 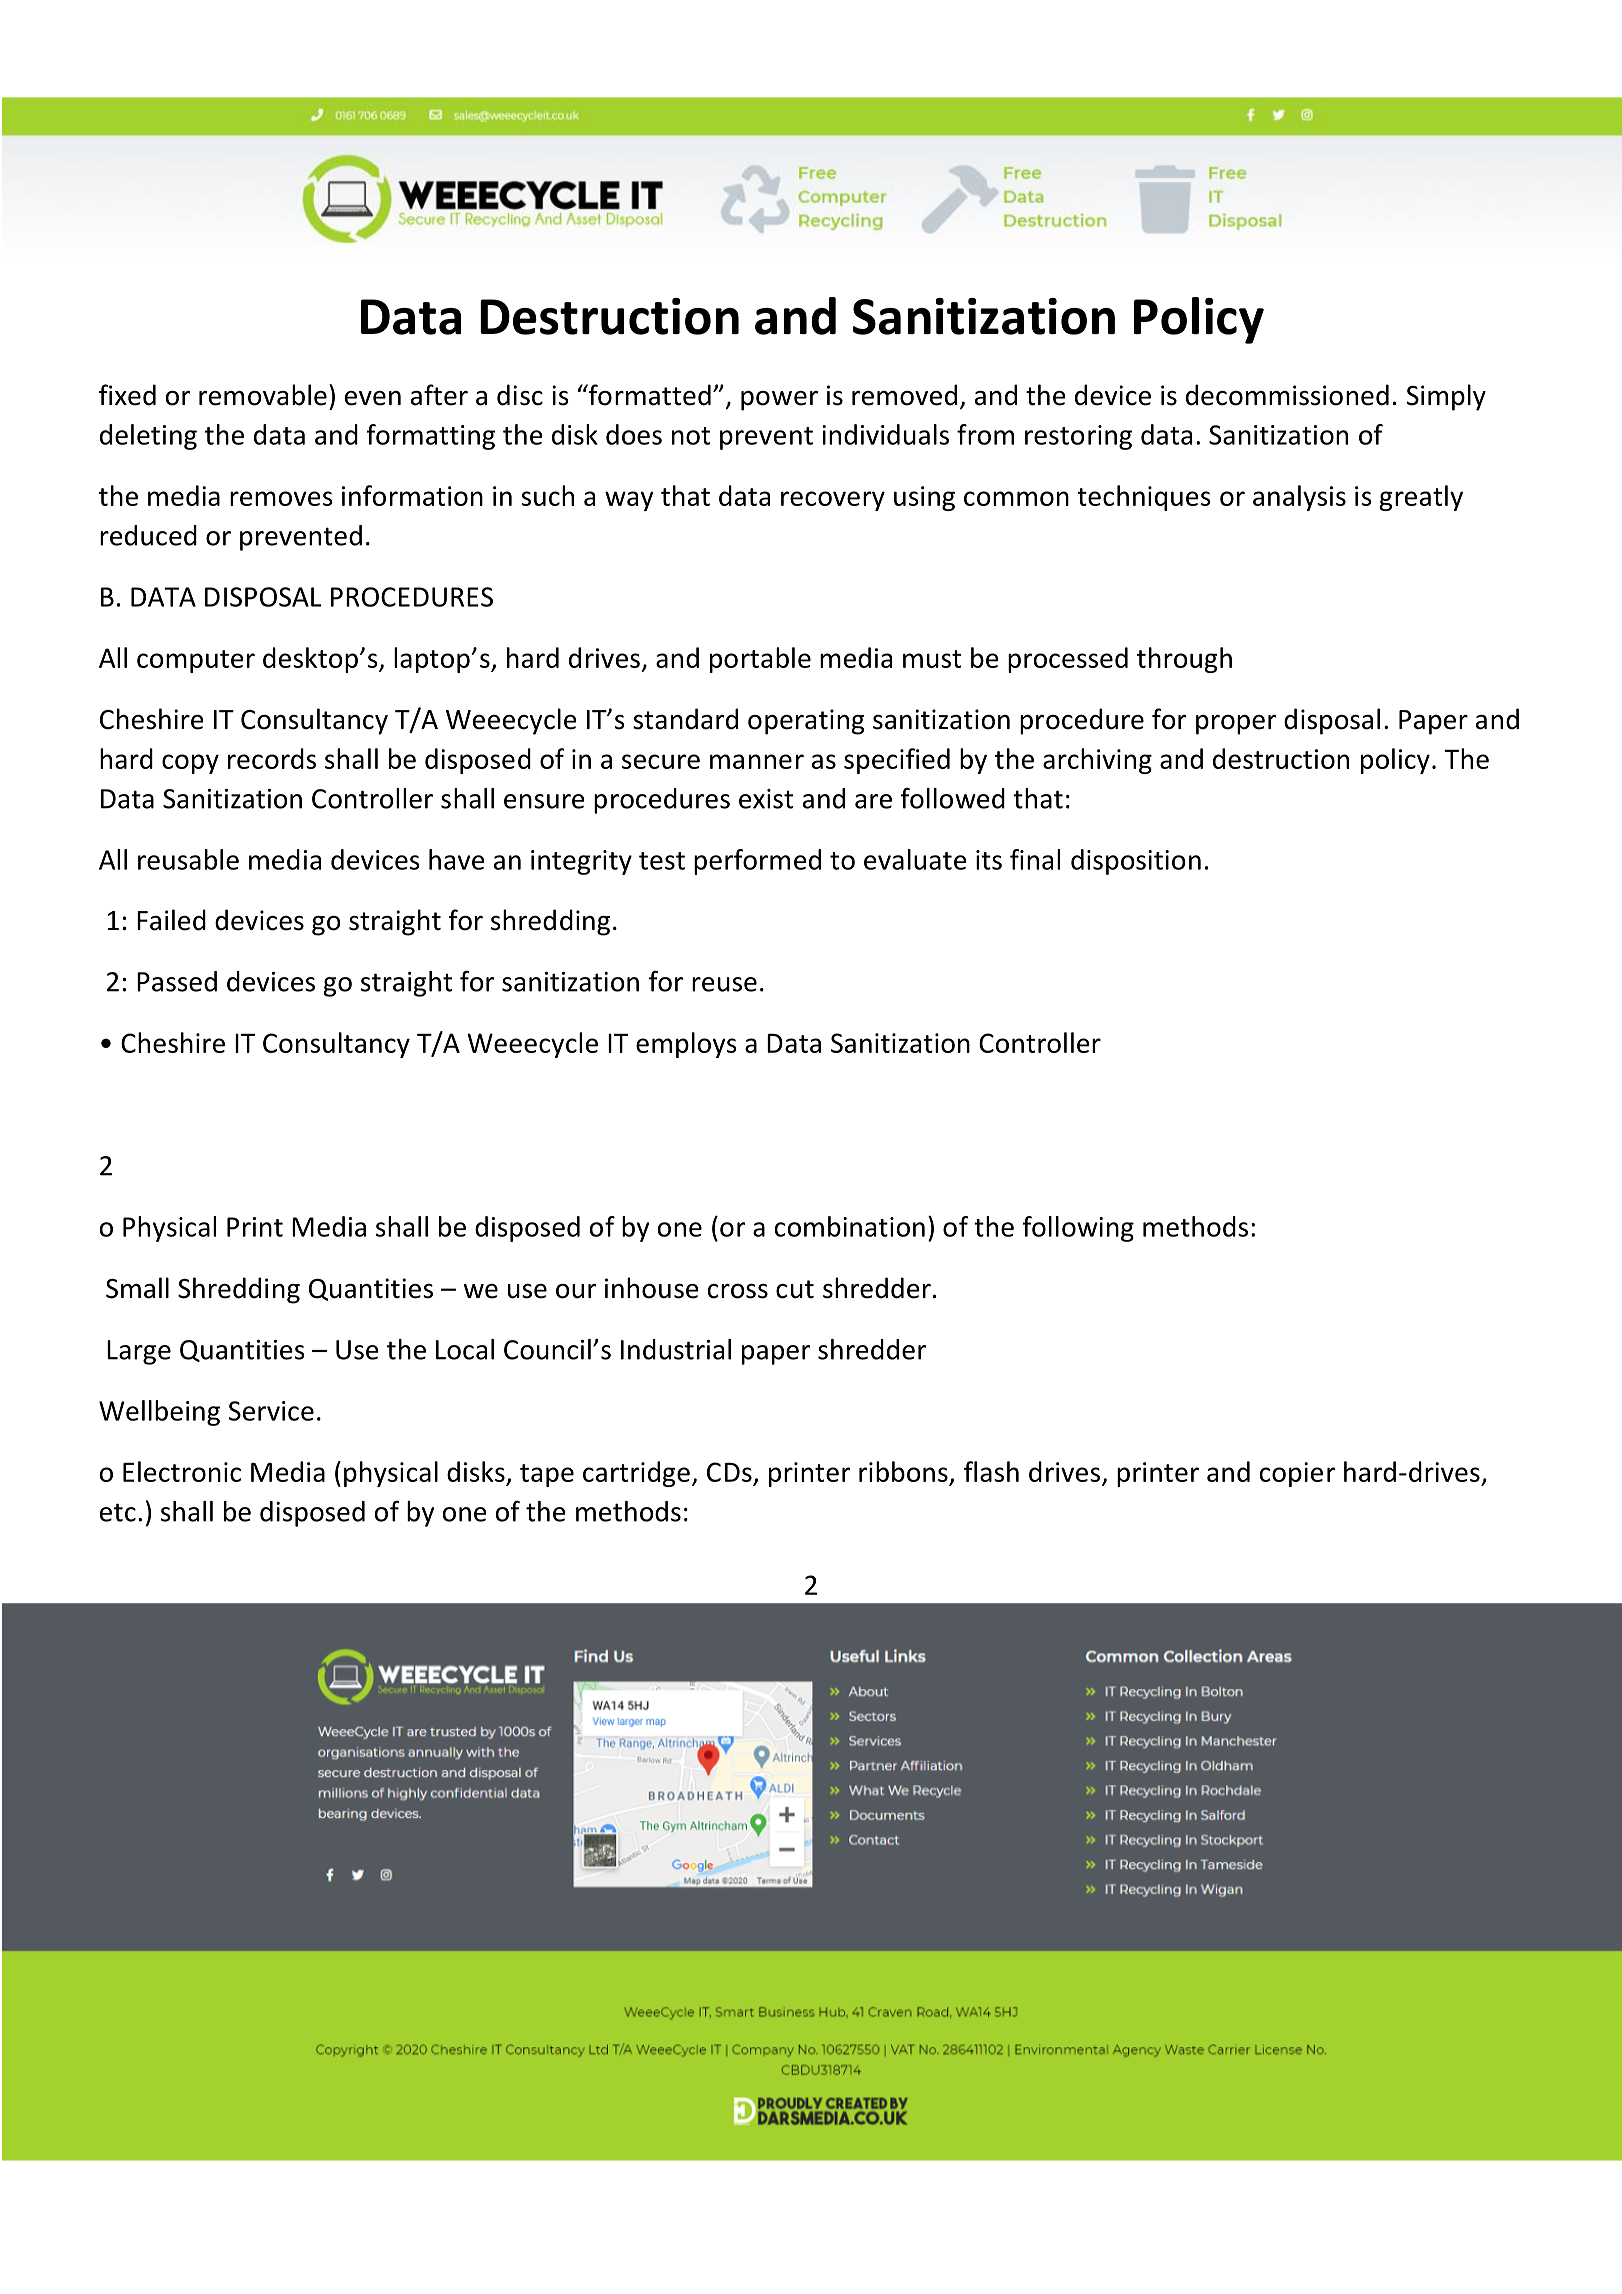 I want to click on records, so click(x=272, y=758).
